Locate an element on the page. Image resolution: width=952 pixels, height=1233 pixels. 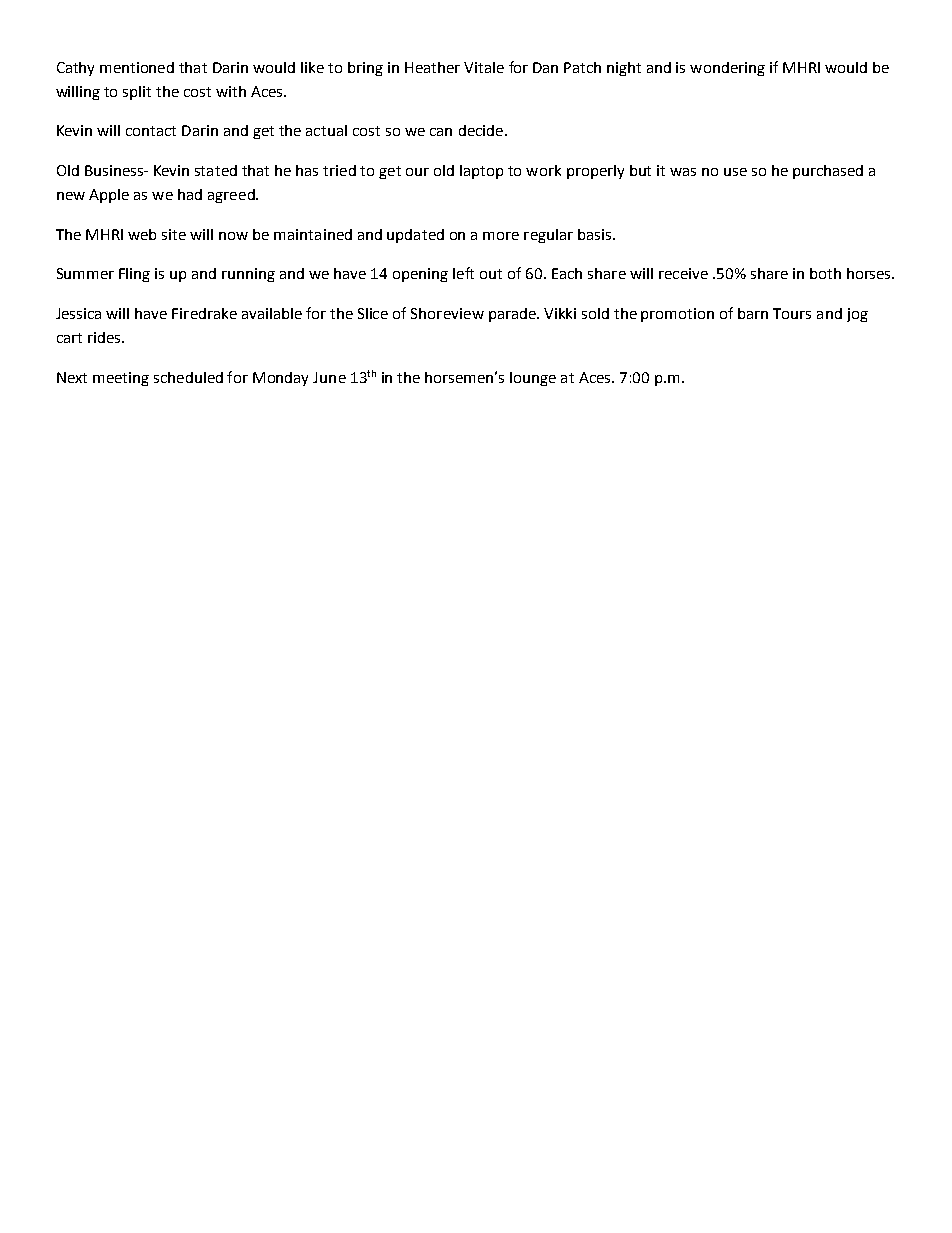
lounge is located at coordinates (533, 379).
